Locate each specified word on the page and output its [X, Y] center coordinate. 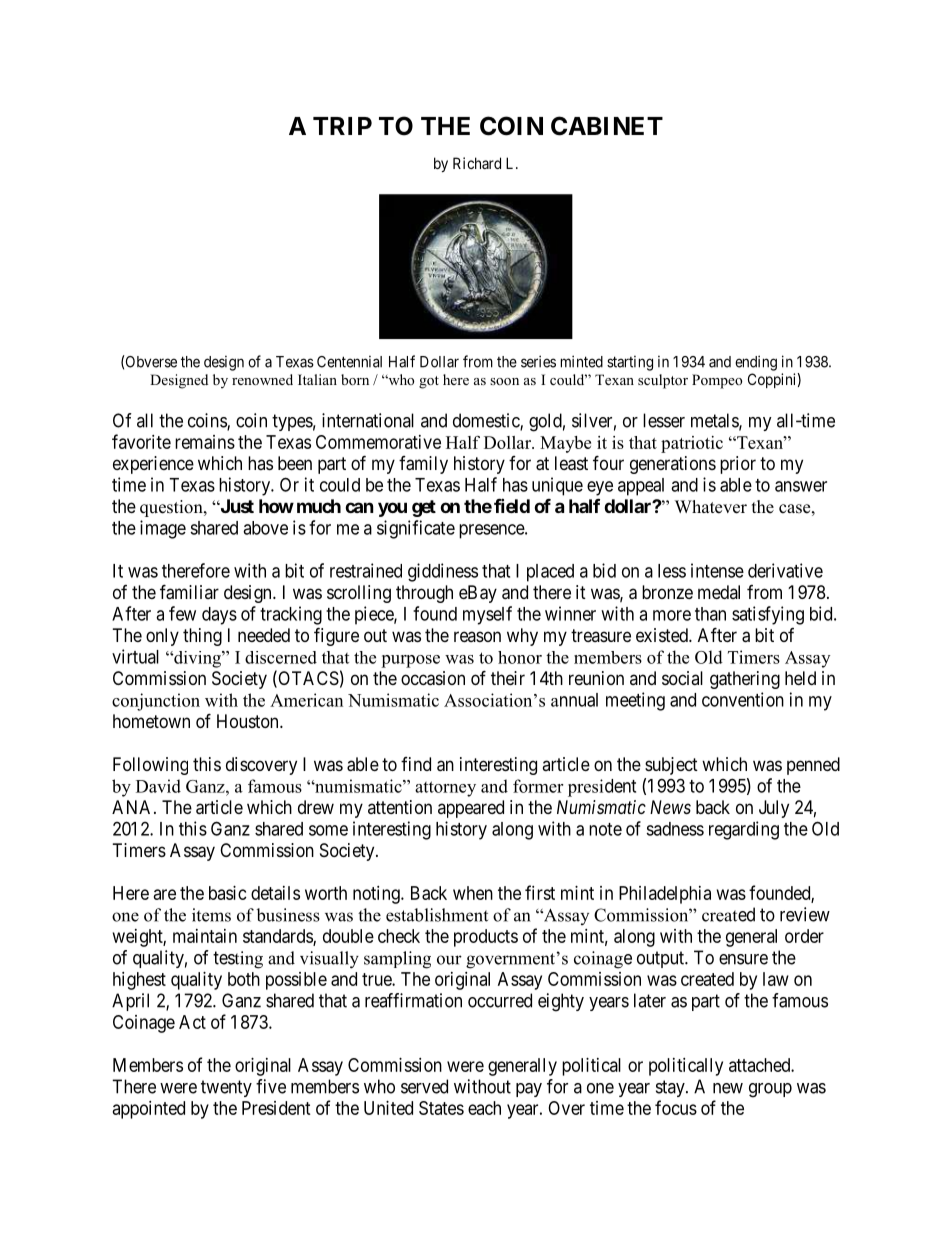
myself [487, 615]
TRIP [342, 126]
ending [756, 363]
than [710, 614]
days [219, 616]
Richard [477, 163]
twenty [226, 1088]
